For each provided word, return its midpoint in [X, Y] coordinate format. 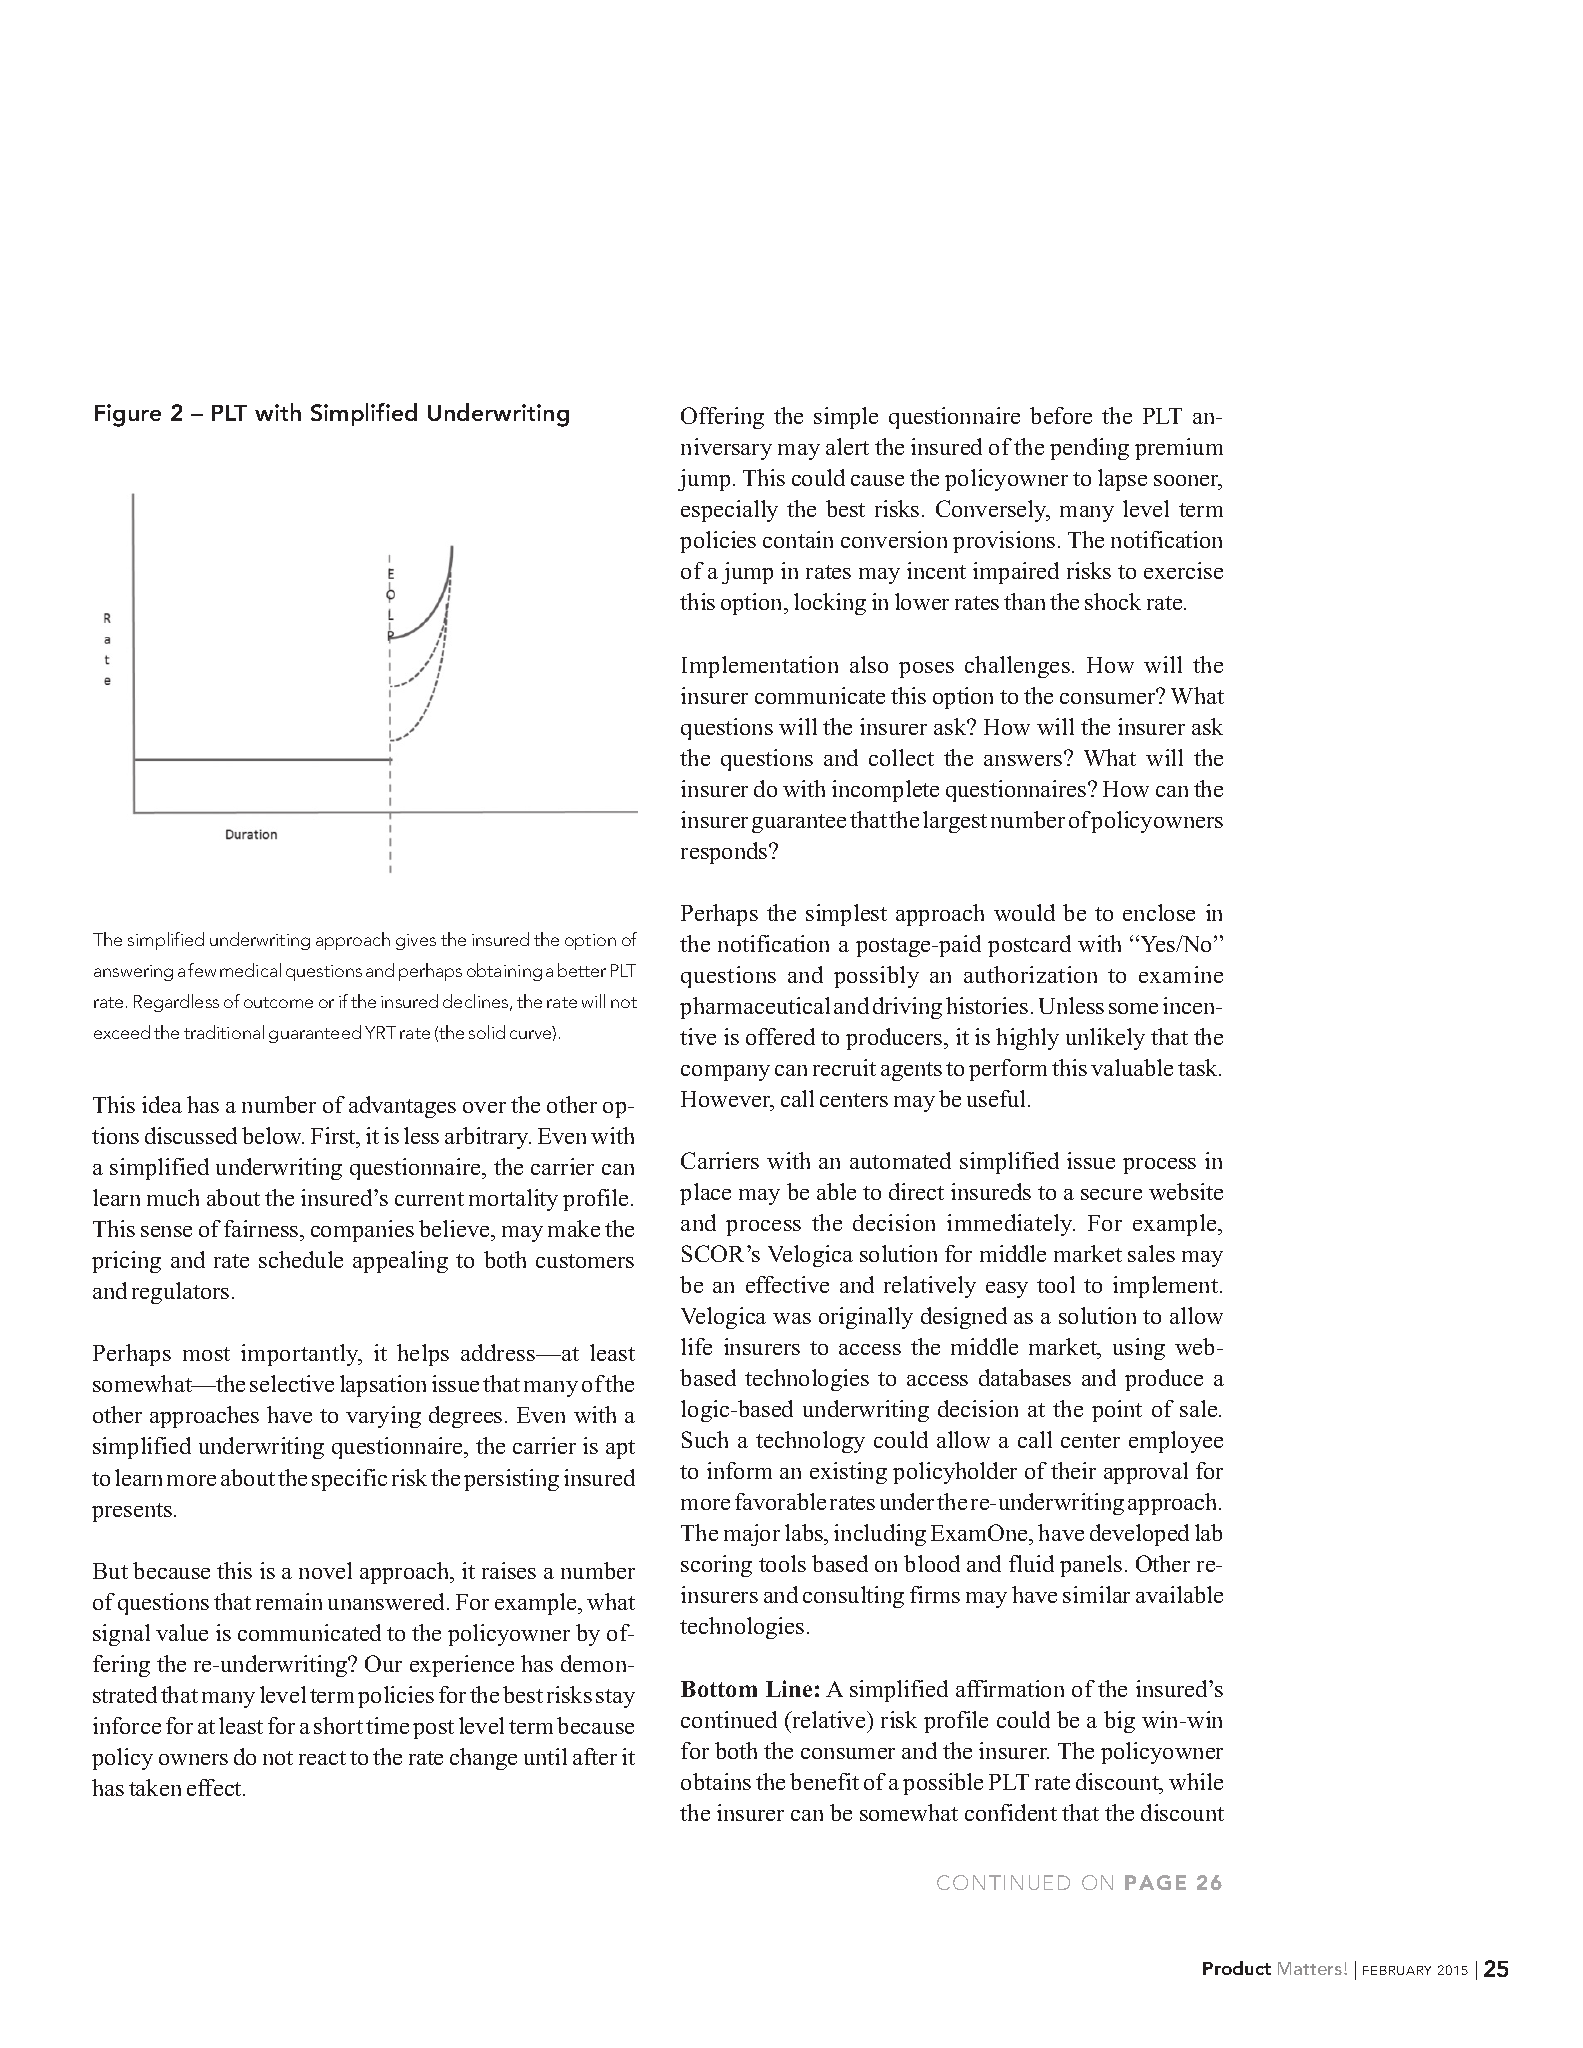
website [1186, 1191]
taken [155, 1787]
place [705, 1194]
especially [729, 511]
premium [1179, 449]
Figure [128, 415]
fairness [262, 1230]
